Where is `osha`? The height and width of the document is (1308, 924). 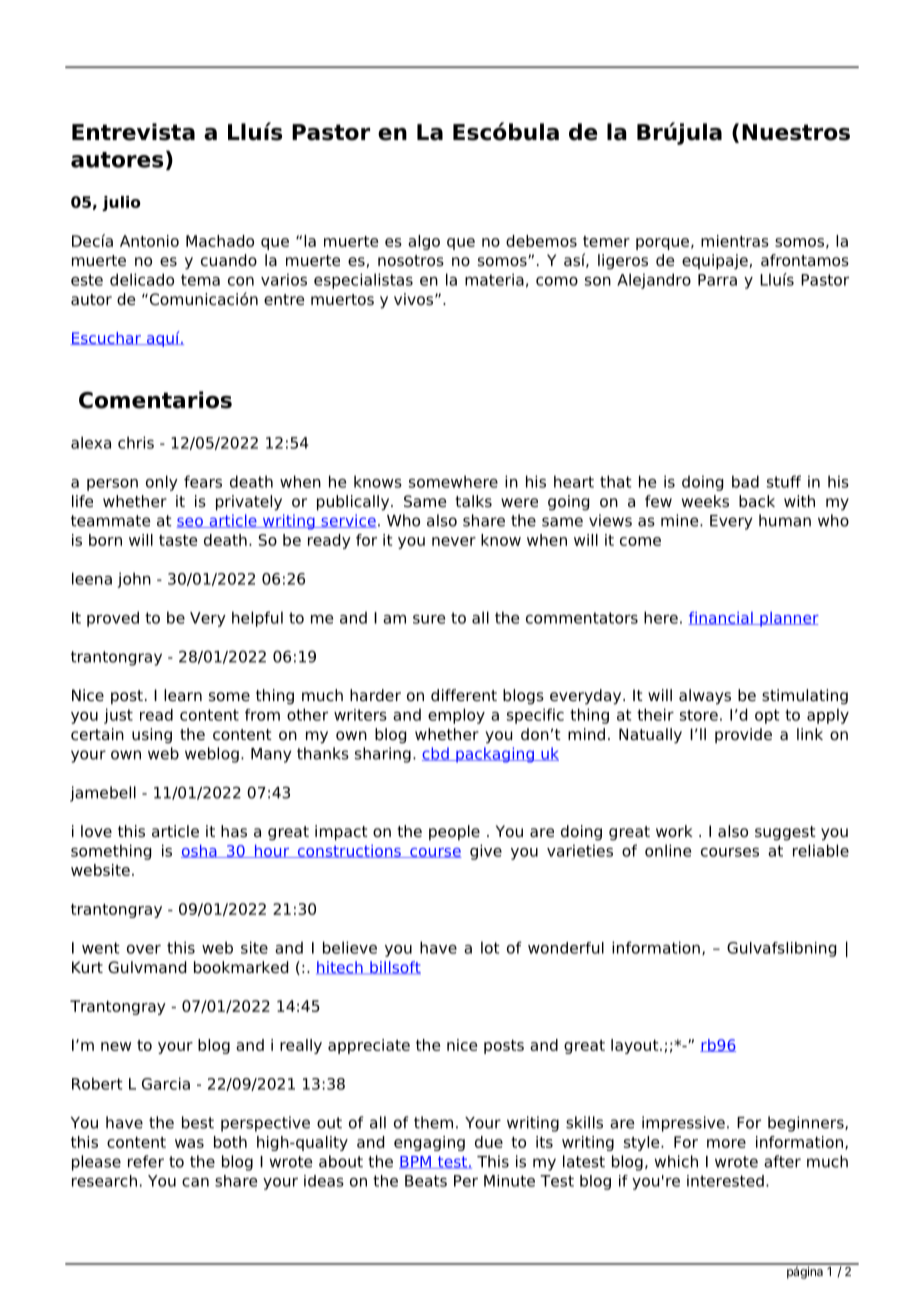 osha is located at coordinates (200, 851).
